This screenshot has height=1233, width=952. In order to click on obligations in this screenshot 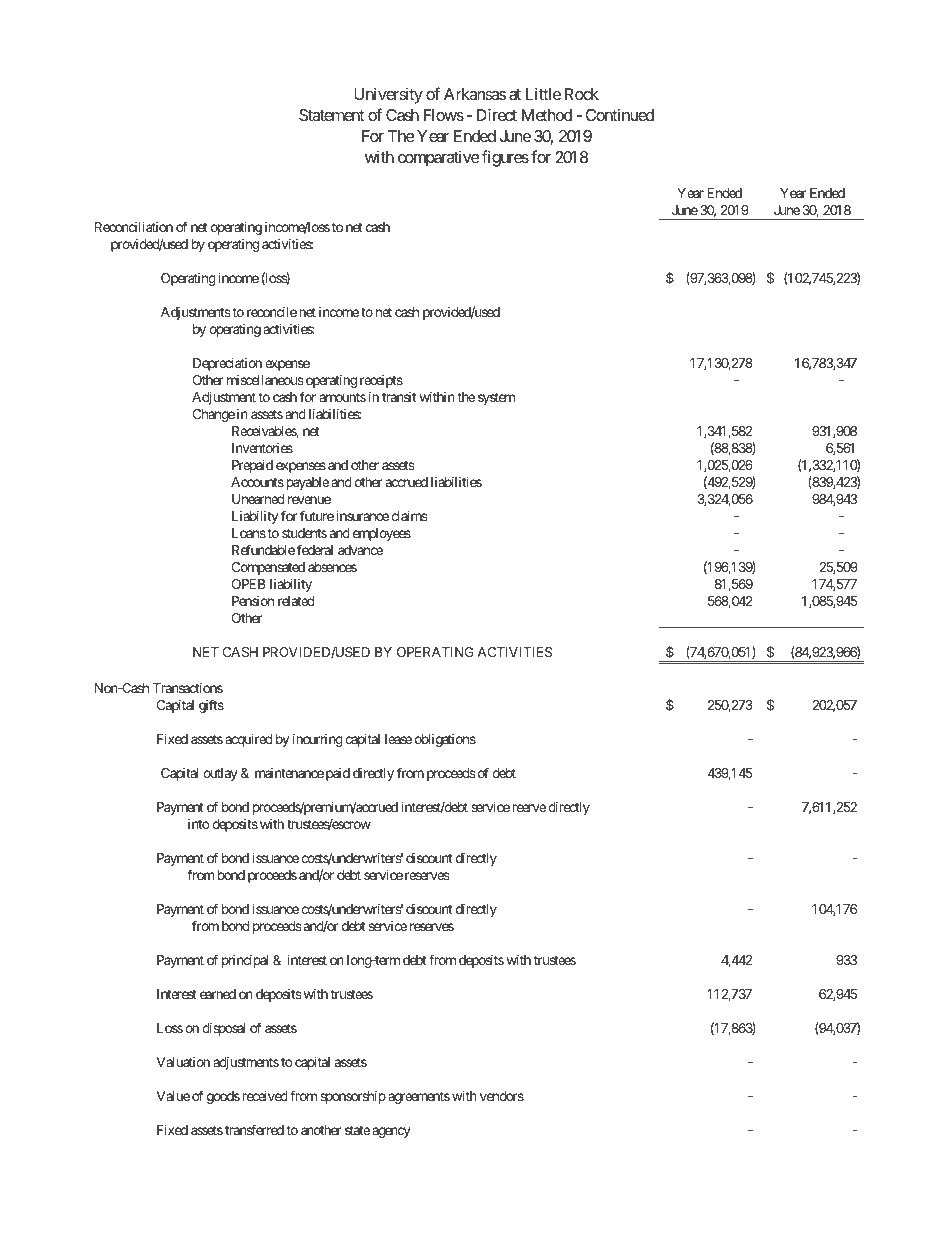, I will do `click(445, 740)`.
